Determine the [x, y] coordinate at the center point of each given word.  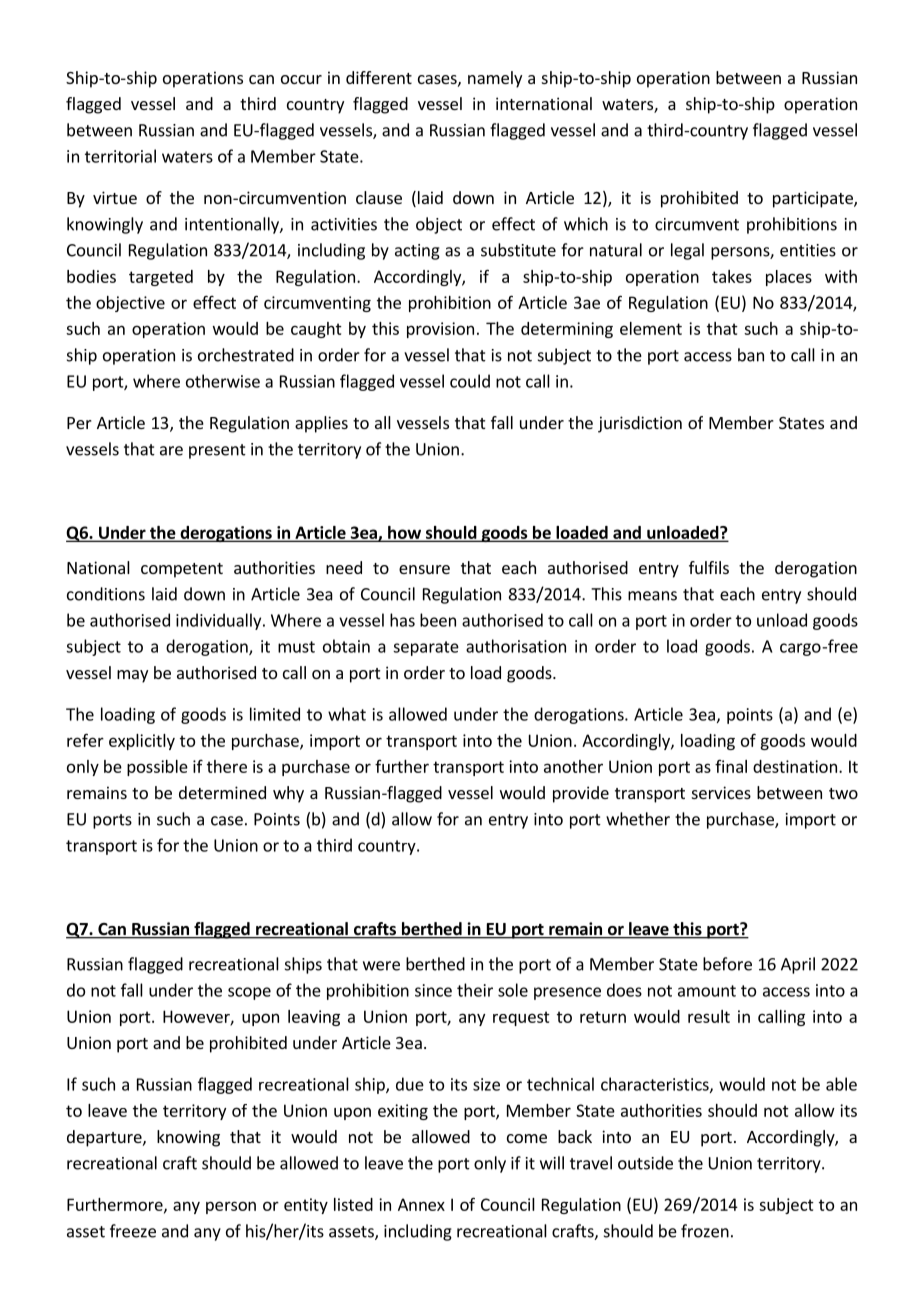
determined [222, 792]
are [171, 451]
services [721, 792]
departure [105, 1138]
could [470, 381]
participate [814, 199]
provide [581, 794]
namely [495, 79]
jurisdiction [640, 424]
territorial [120, 156]
